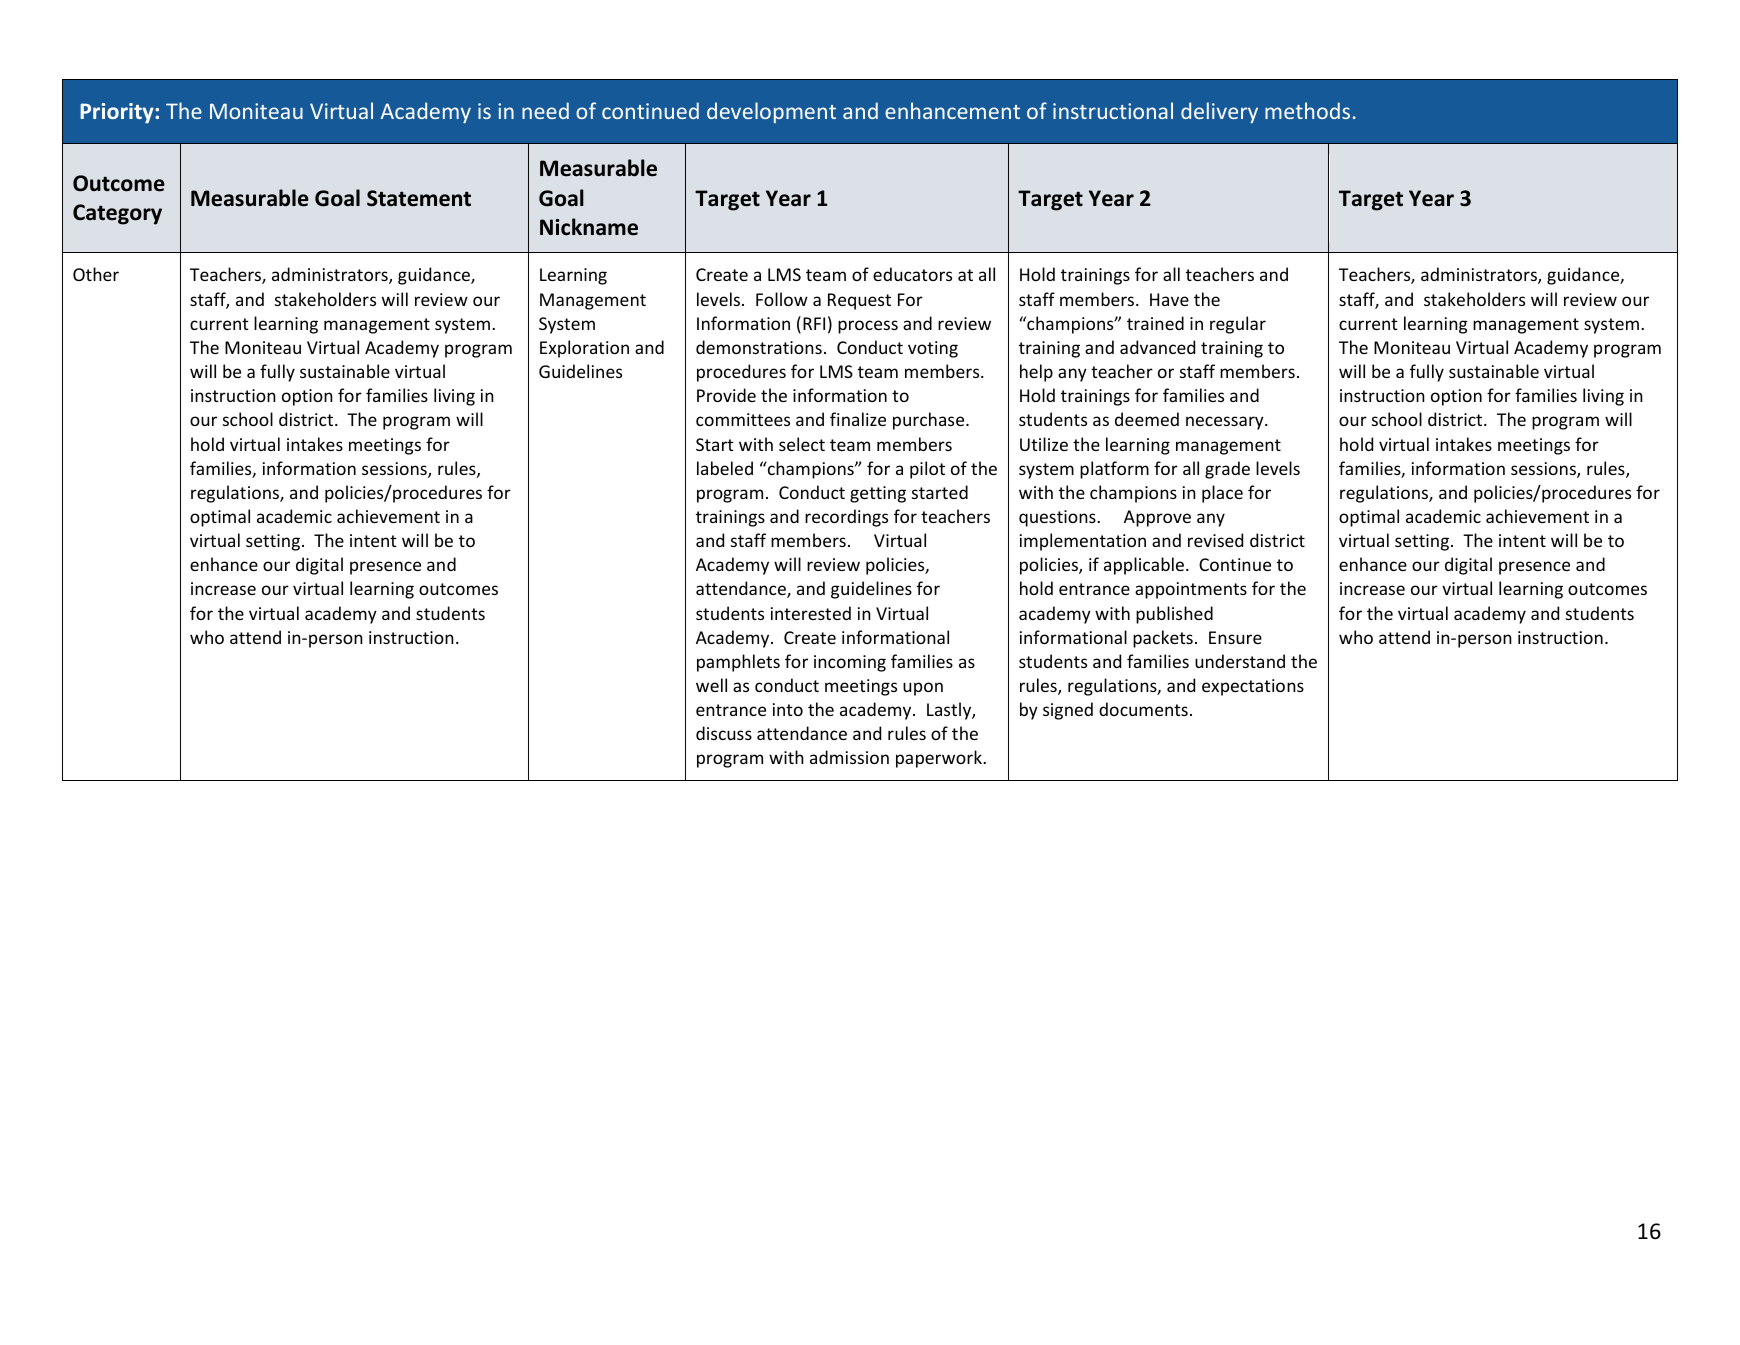 Image resolution: width=1740 pixels, height=1345 pixels. I want to click on pamphlets, so click(738, 663).
